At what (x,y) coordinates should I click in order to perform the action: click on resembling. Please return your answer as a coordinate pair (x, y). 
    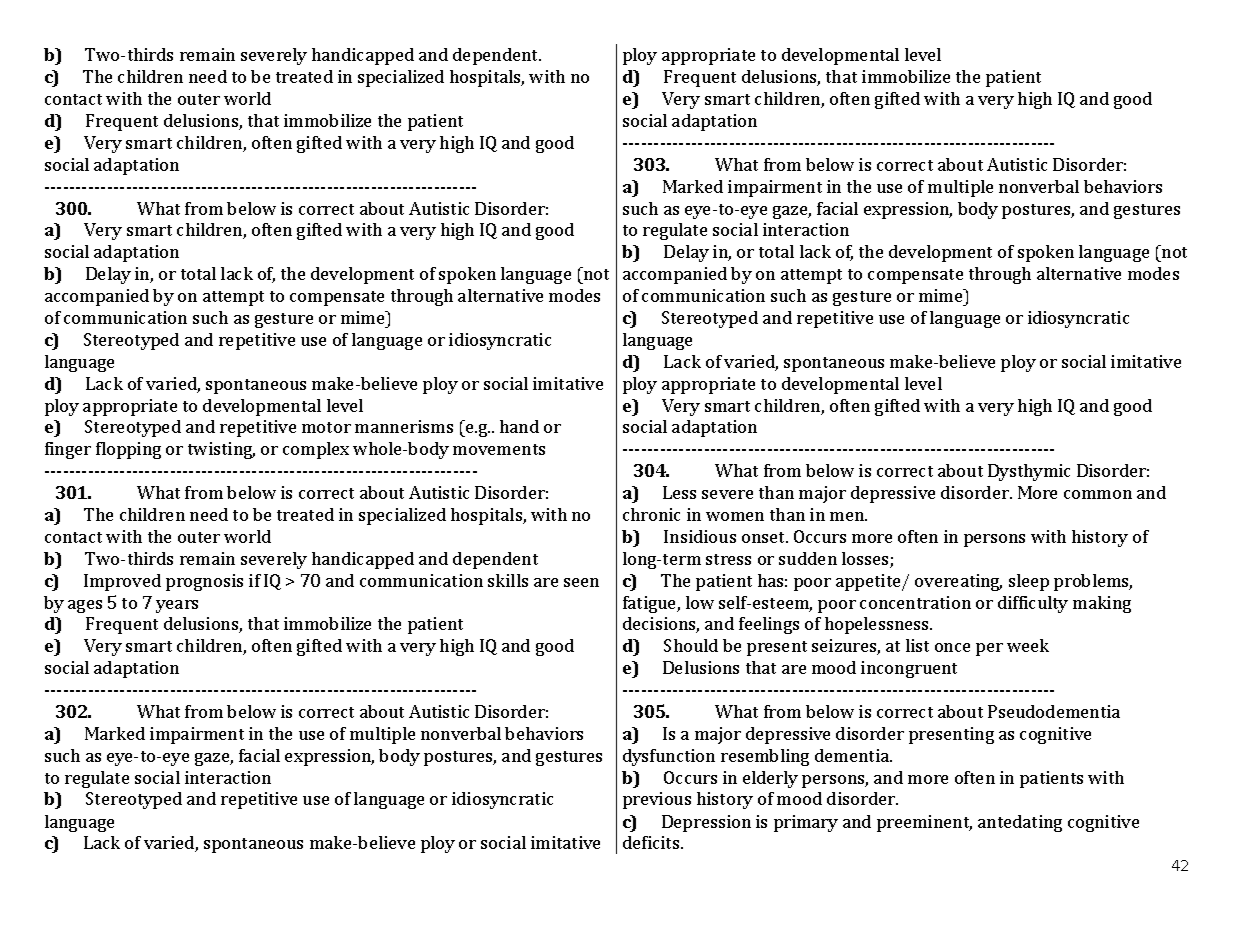
    Looking at the image, I should click on (765, 757).
